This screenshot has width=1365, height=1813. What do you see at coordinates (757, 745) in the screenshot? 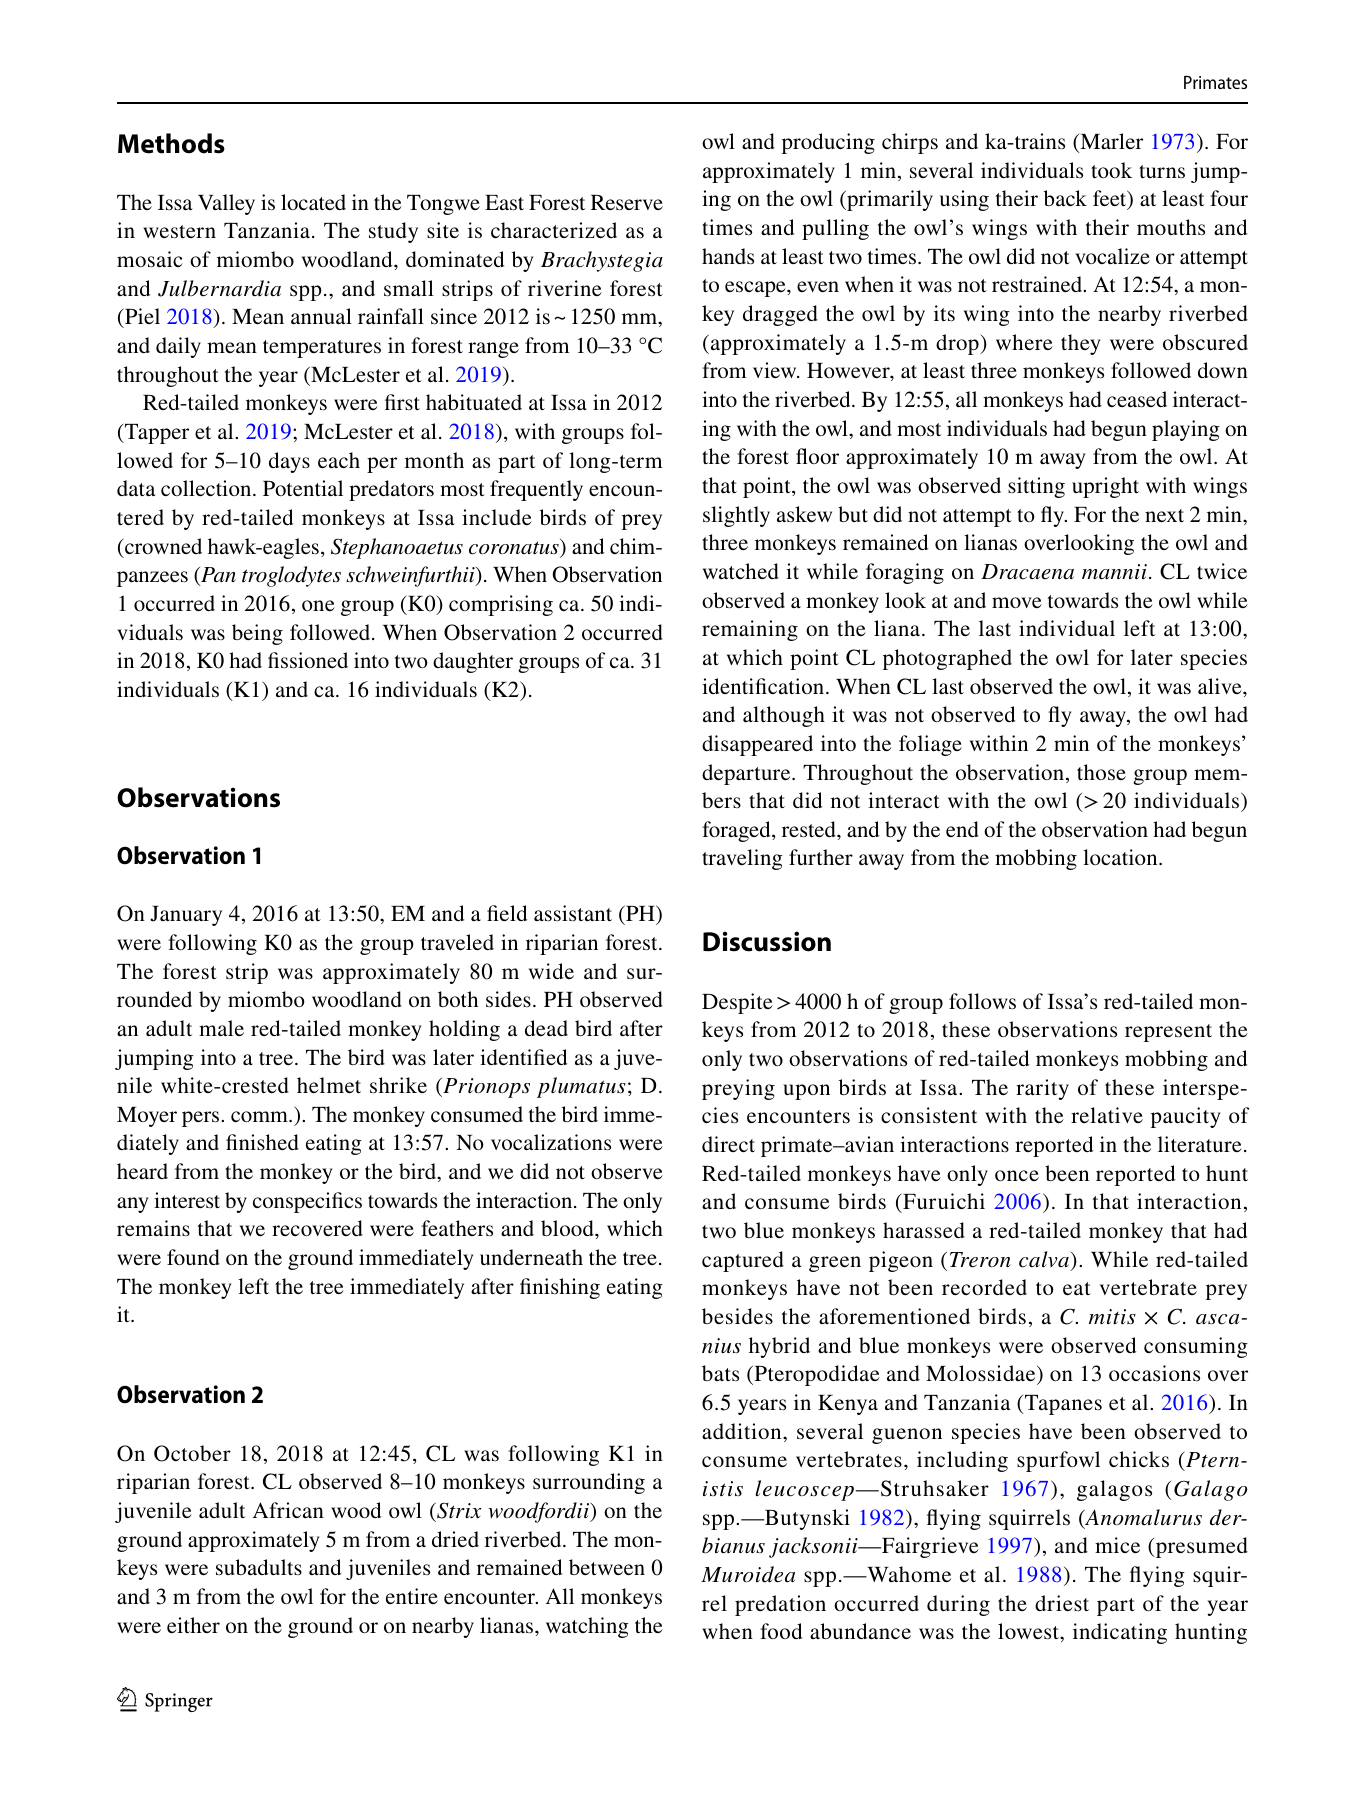
I see `disappeared` at bounding box center [757, 745].
